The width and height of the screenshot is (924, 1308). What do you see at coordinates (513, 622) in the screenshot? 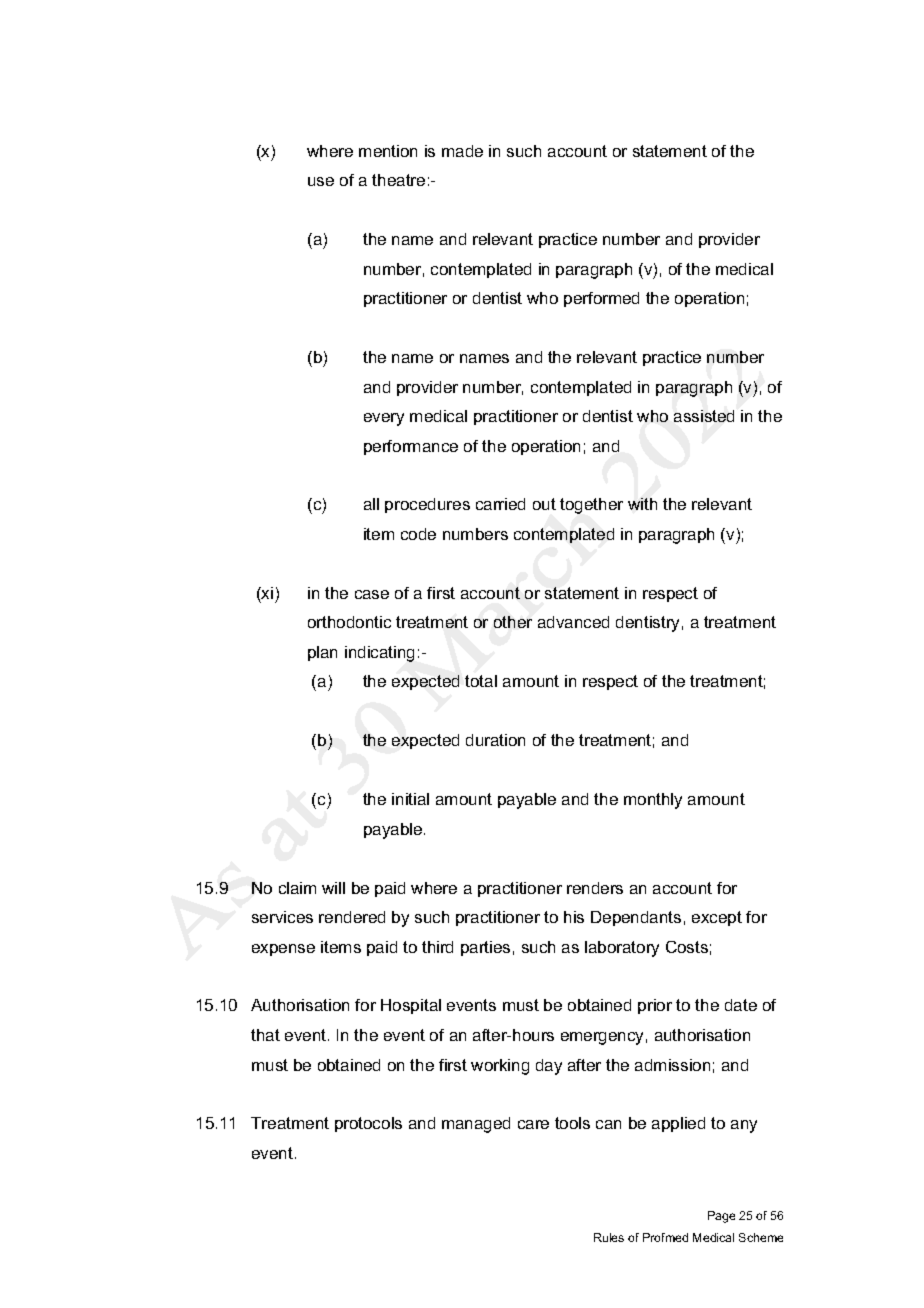
I see `other` at bounding box center [513, 622].
